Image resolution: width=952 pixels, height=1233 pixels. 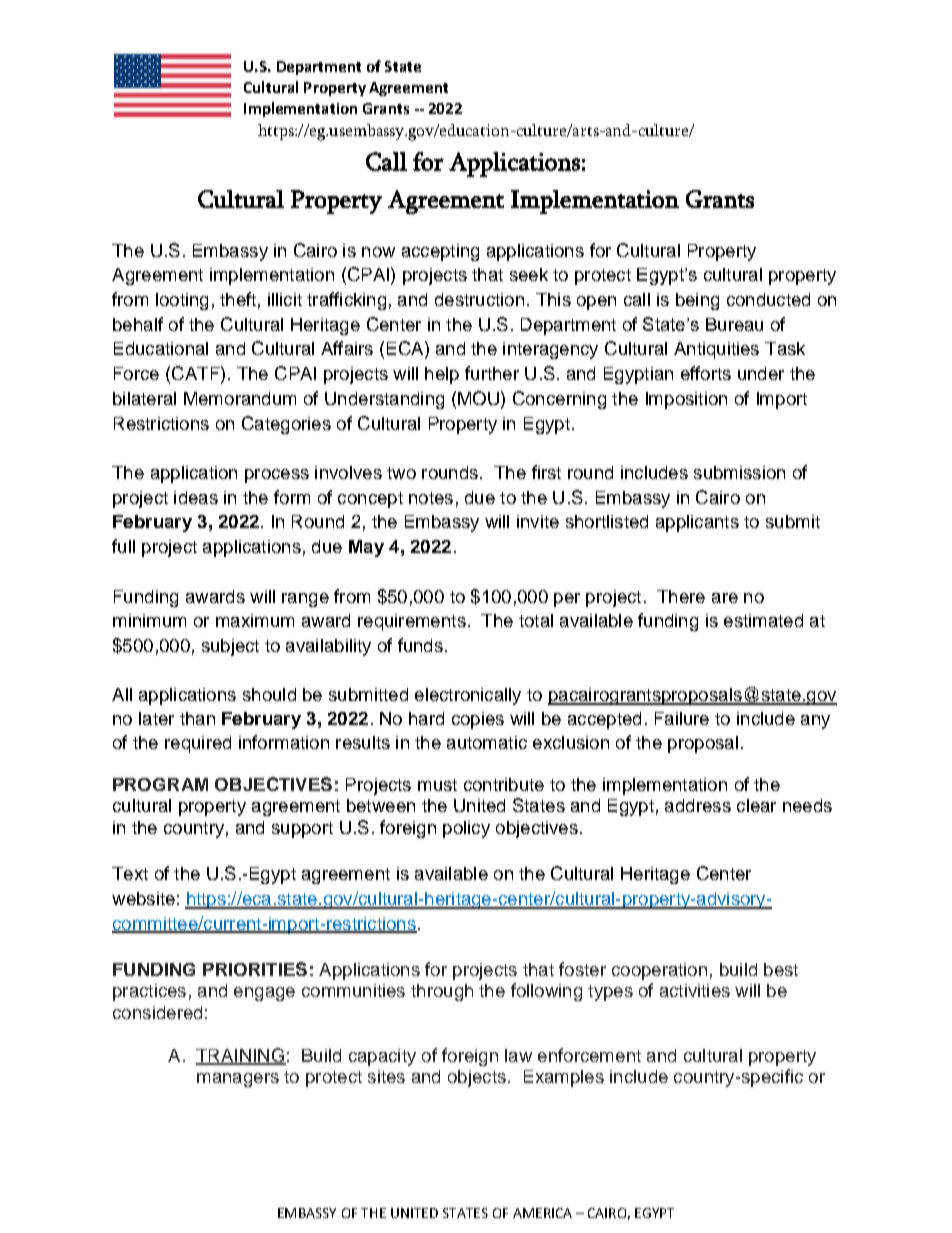 I want to click on conducted, so click(x=768, y=299).
